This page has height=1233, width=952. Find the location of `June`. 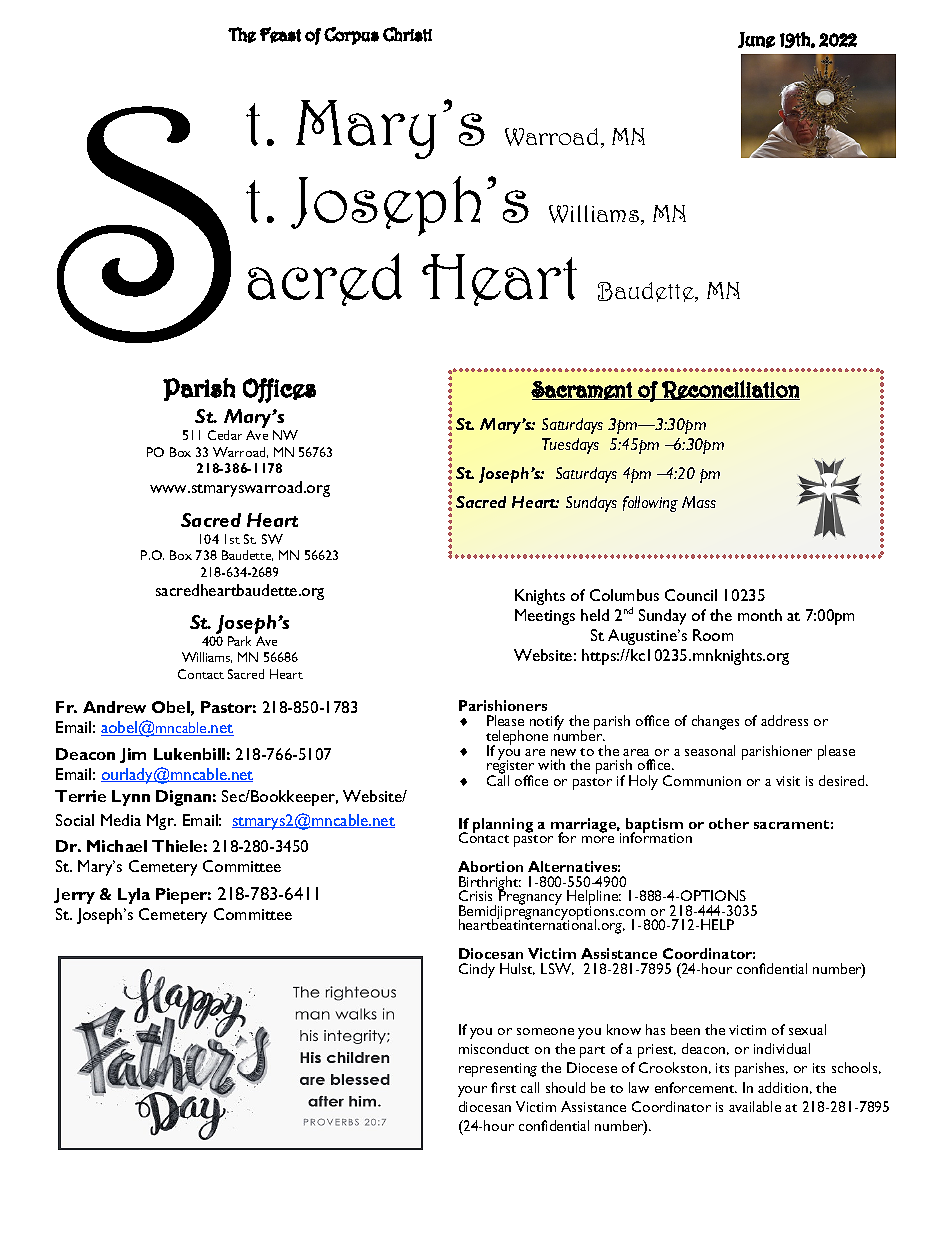

June is located at coordinates (756, 40).
